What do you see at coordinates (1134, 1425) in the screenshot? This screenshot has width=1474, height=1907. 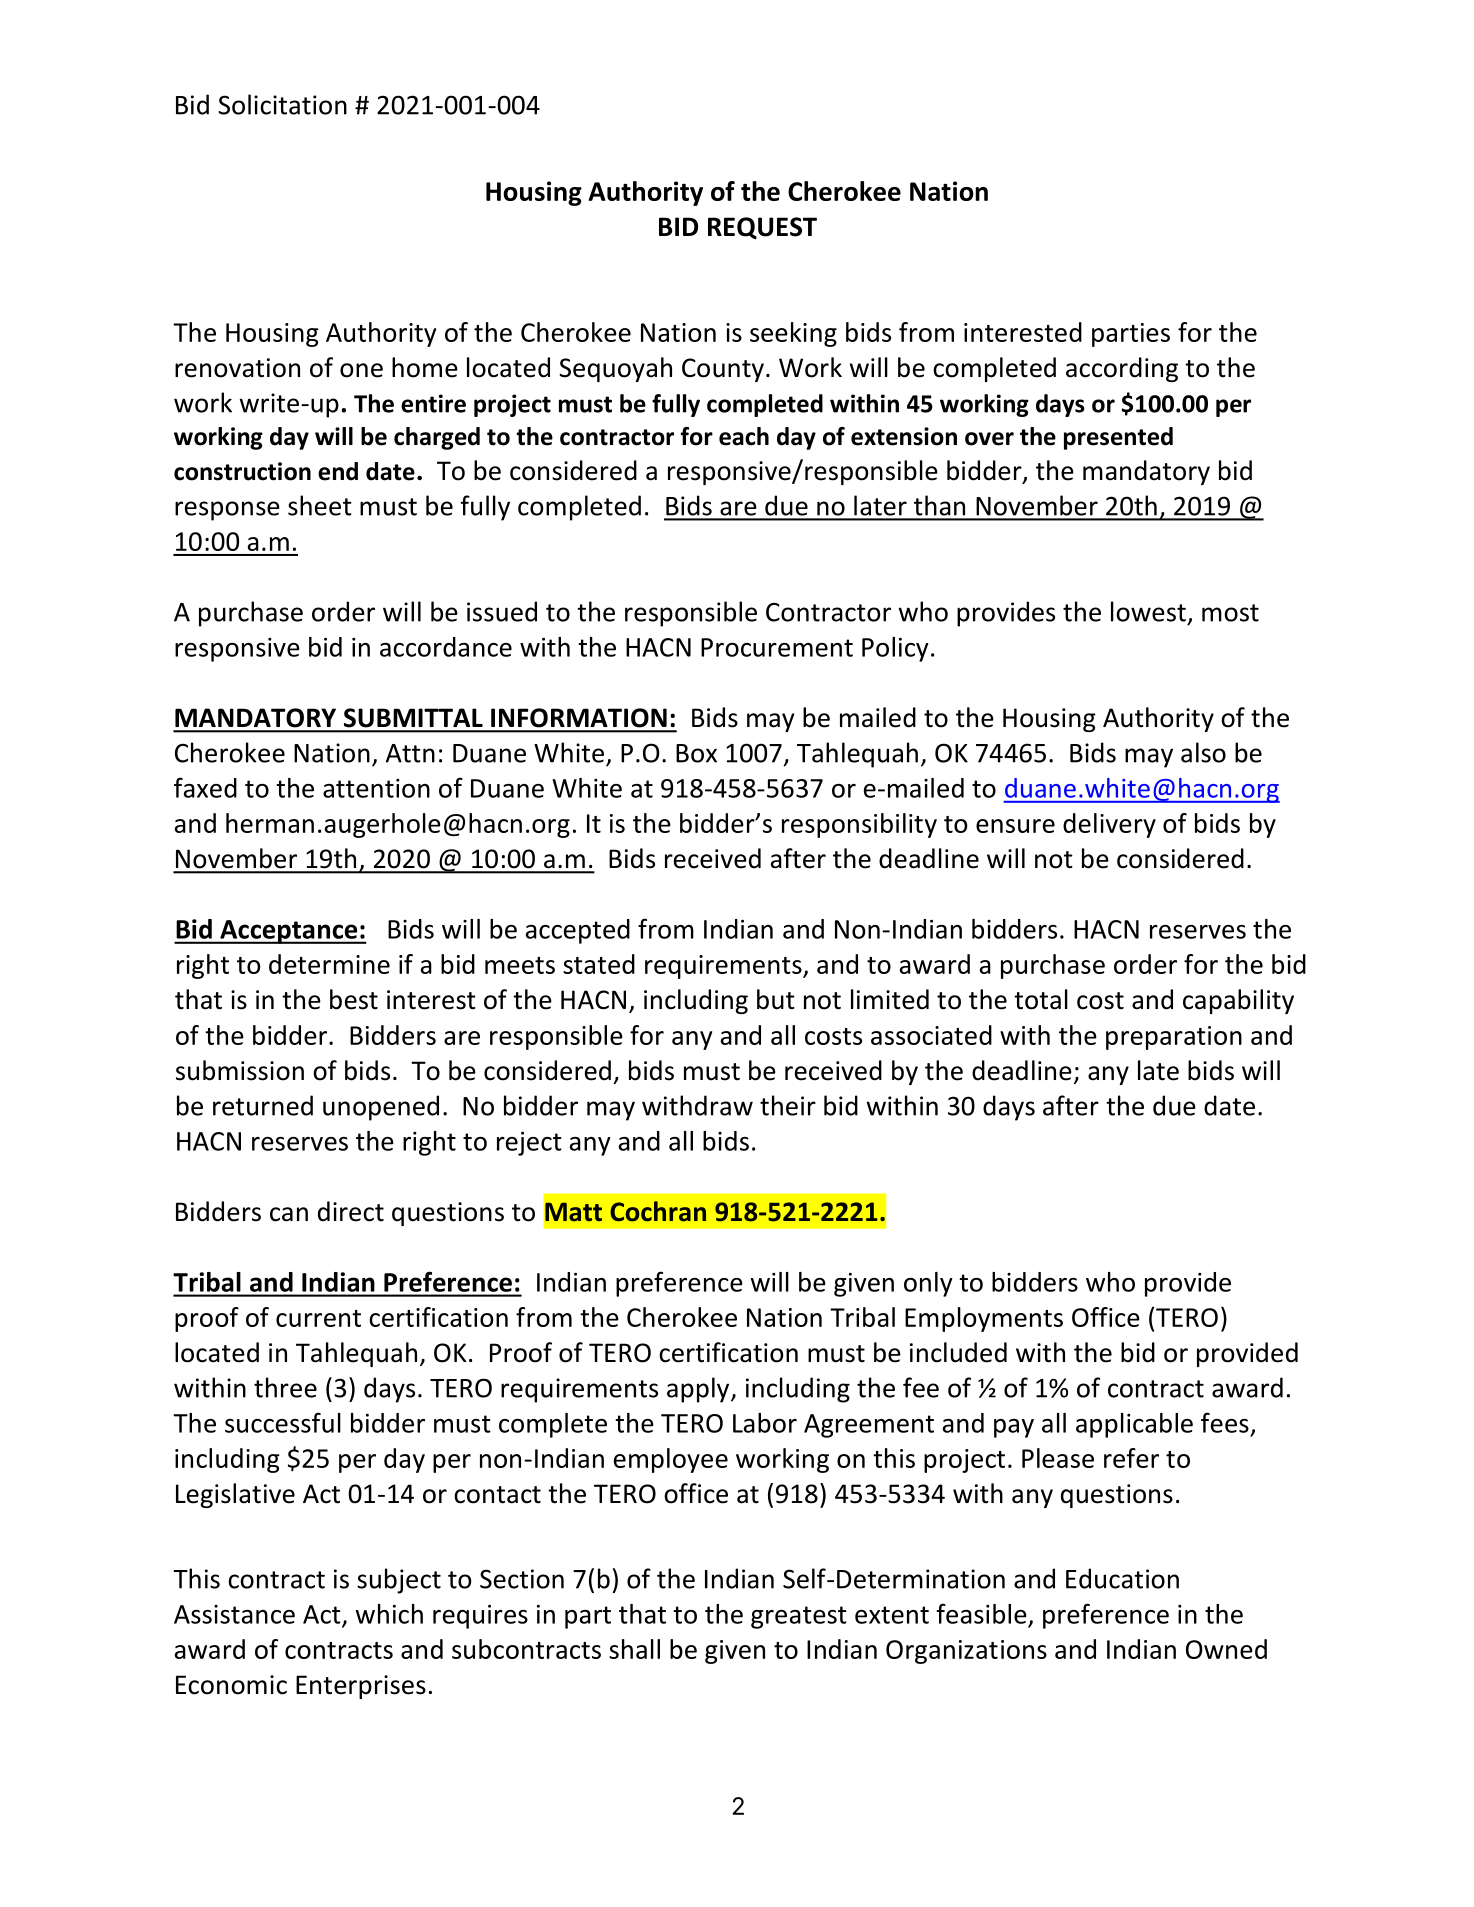 I see `applicable` at bounding box center [1134, 1425].
